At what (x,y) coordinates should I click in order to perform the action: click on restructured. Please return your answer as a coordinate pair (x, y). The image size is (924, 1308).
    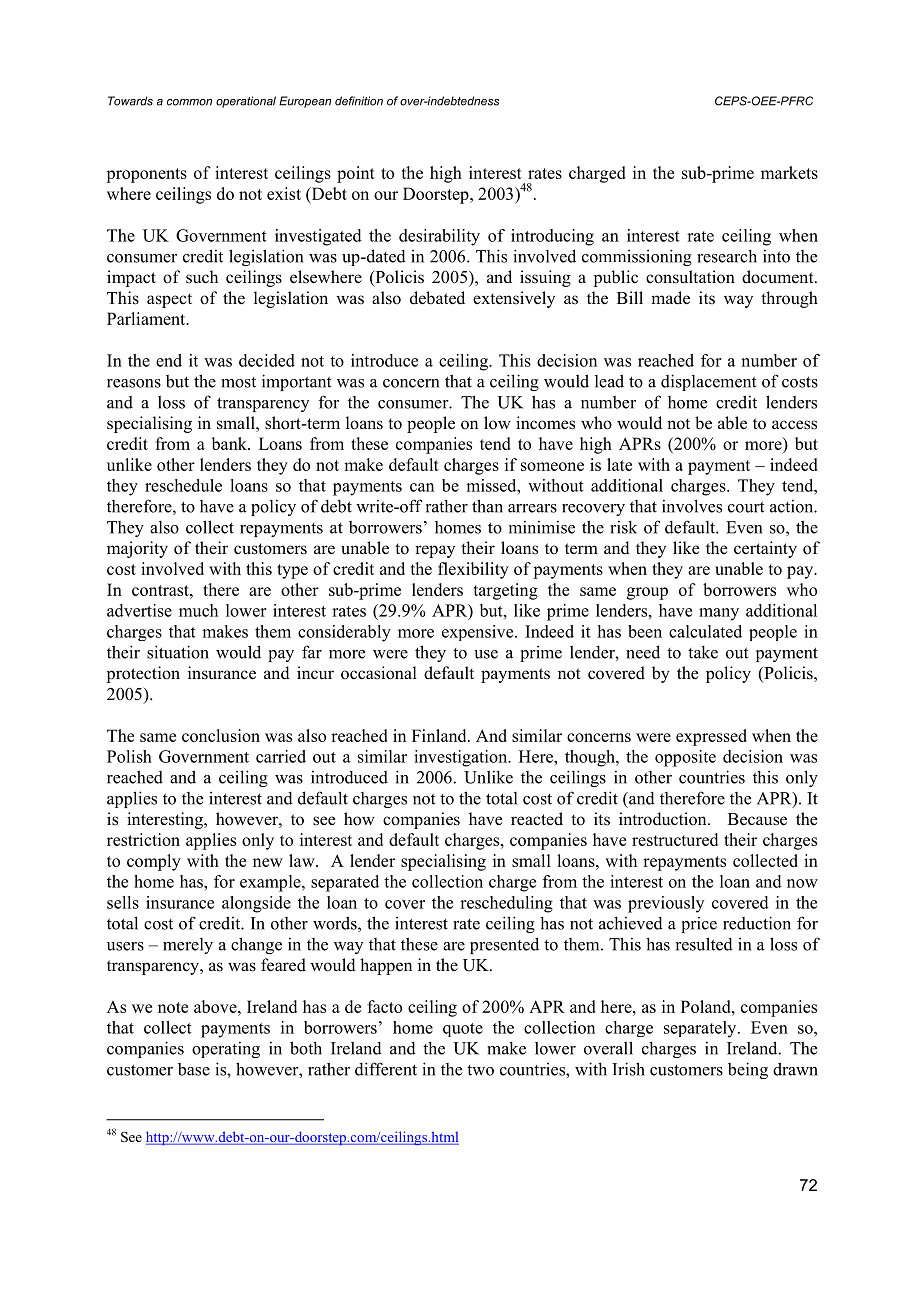
    Looking at the image, I should click on (675, 839).
